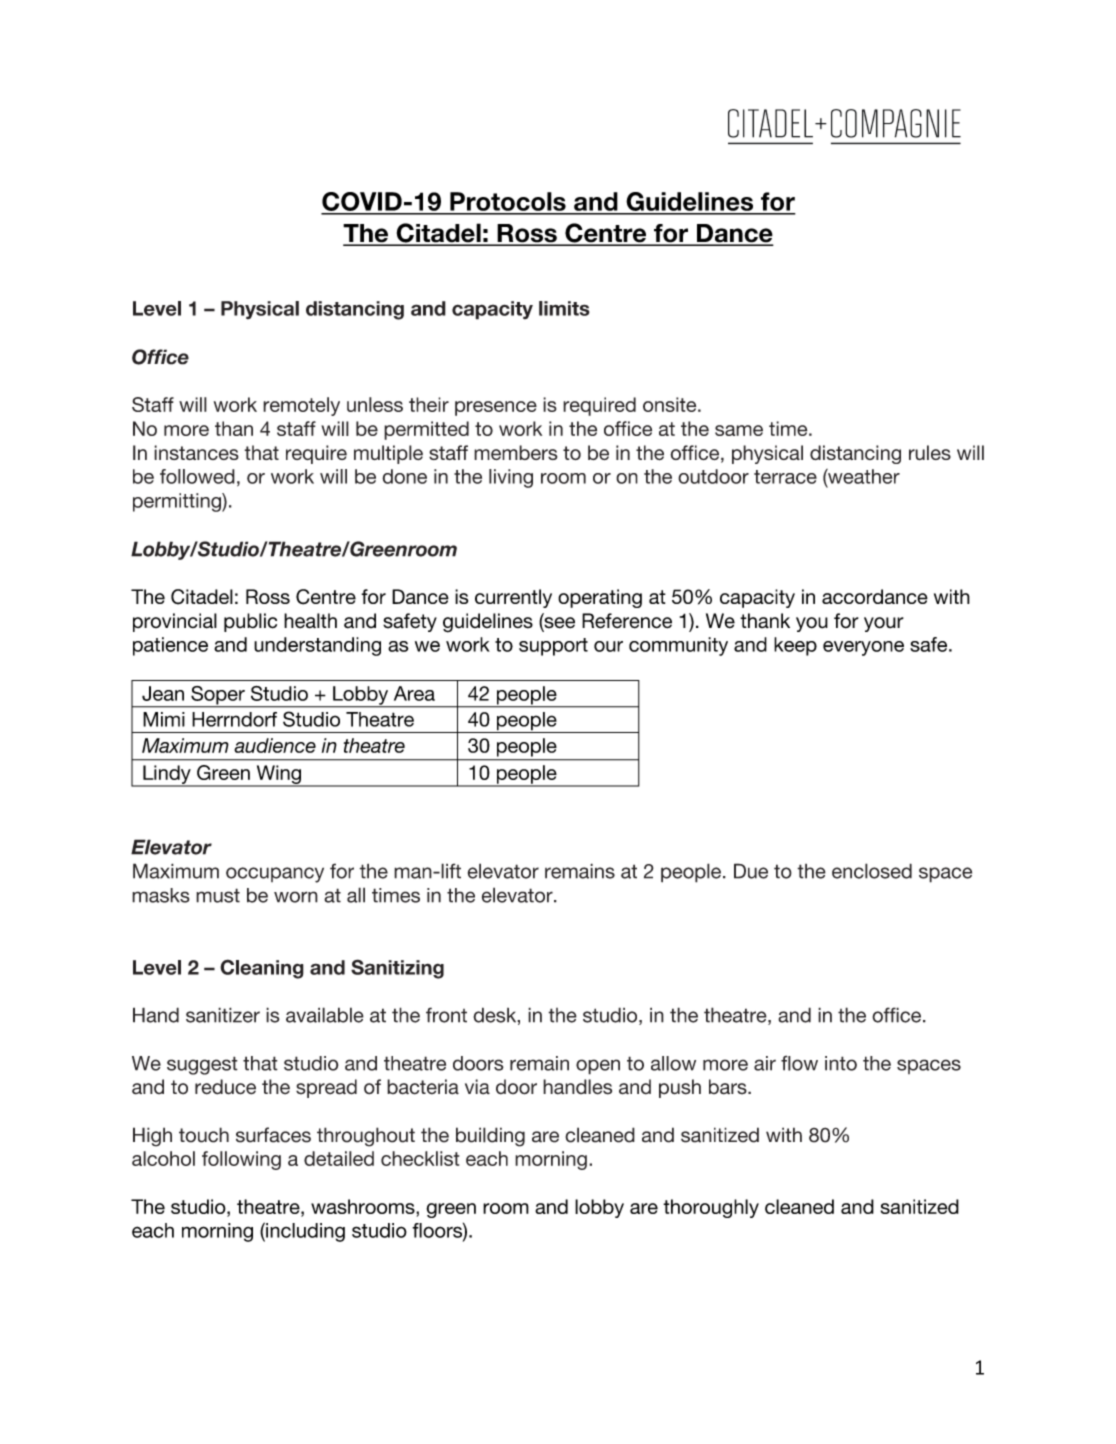 This screenshot has width=1116, height=1444. What do you see at coordinates (739, 430) in the screenshot?
I see `same` at bounding box center [739, 430].
